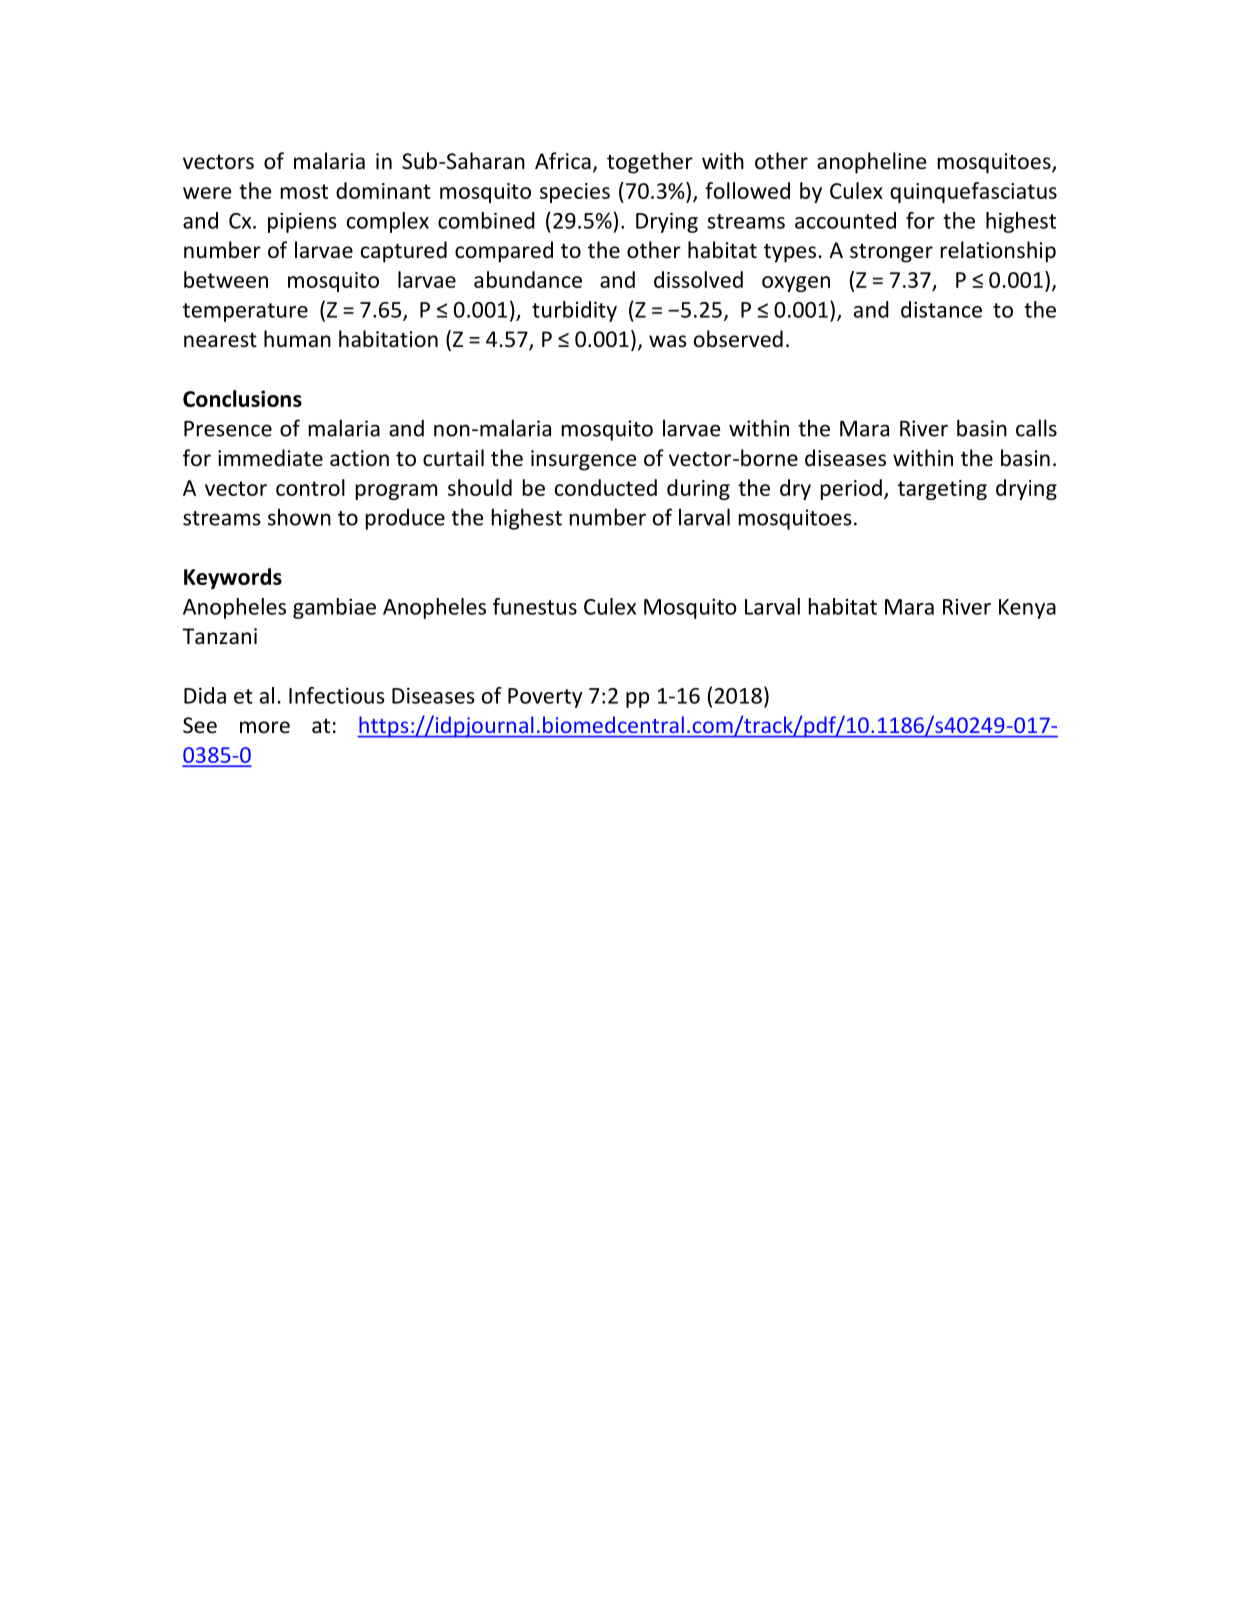 This screenshot has width=1240, height=1605. What do you see at coordinates (650, 163) in the screenshot?
I see `together` at bounding box center [650, 163].
